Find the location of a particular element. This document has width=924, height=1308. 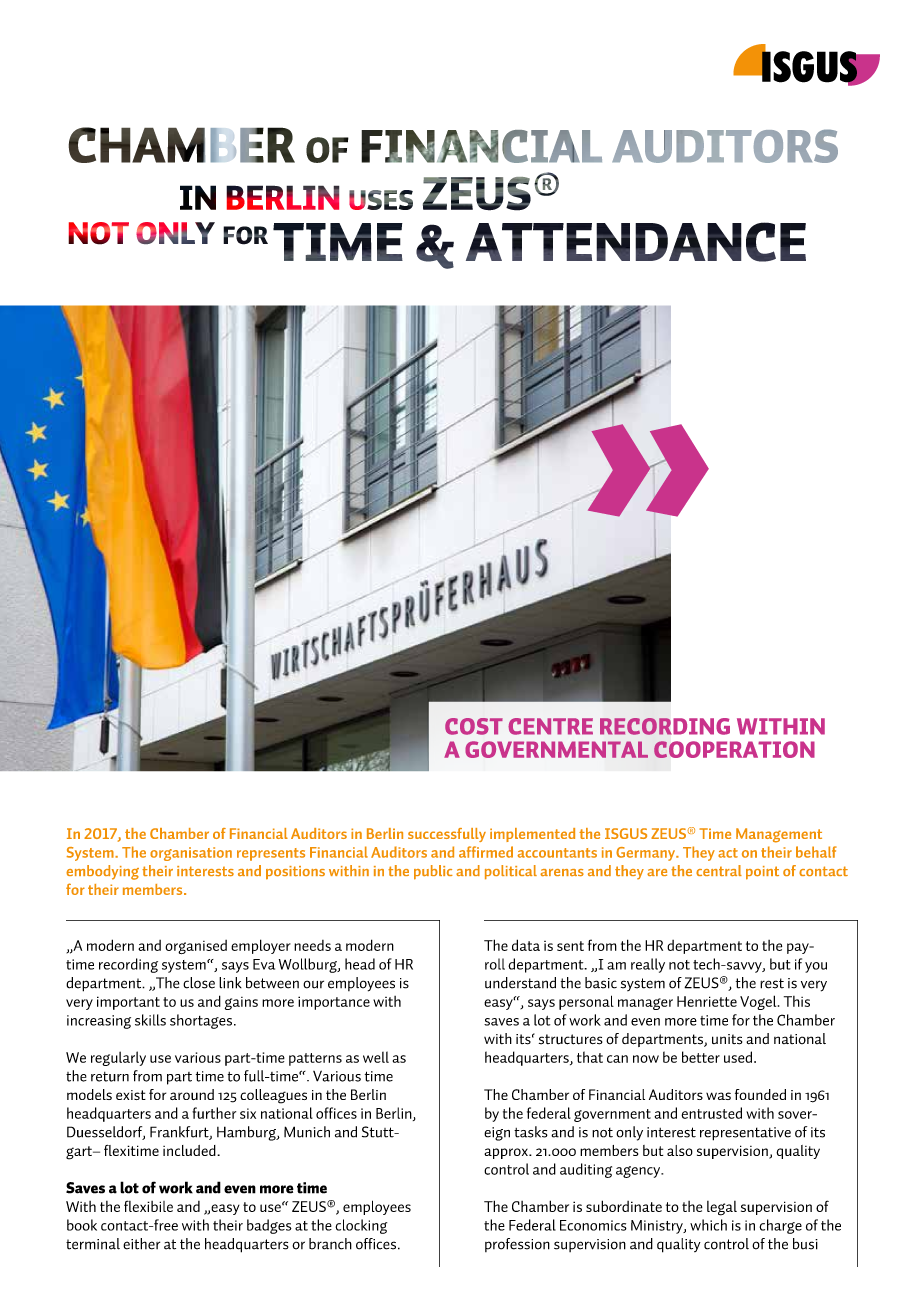

understand is located at coordinates (520, 983).
